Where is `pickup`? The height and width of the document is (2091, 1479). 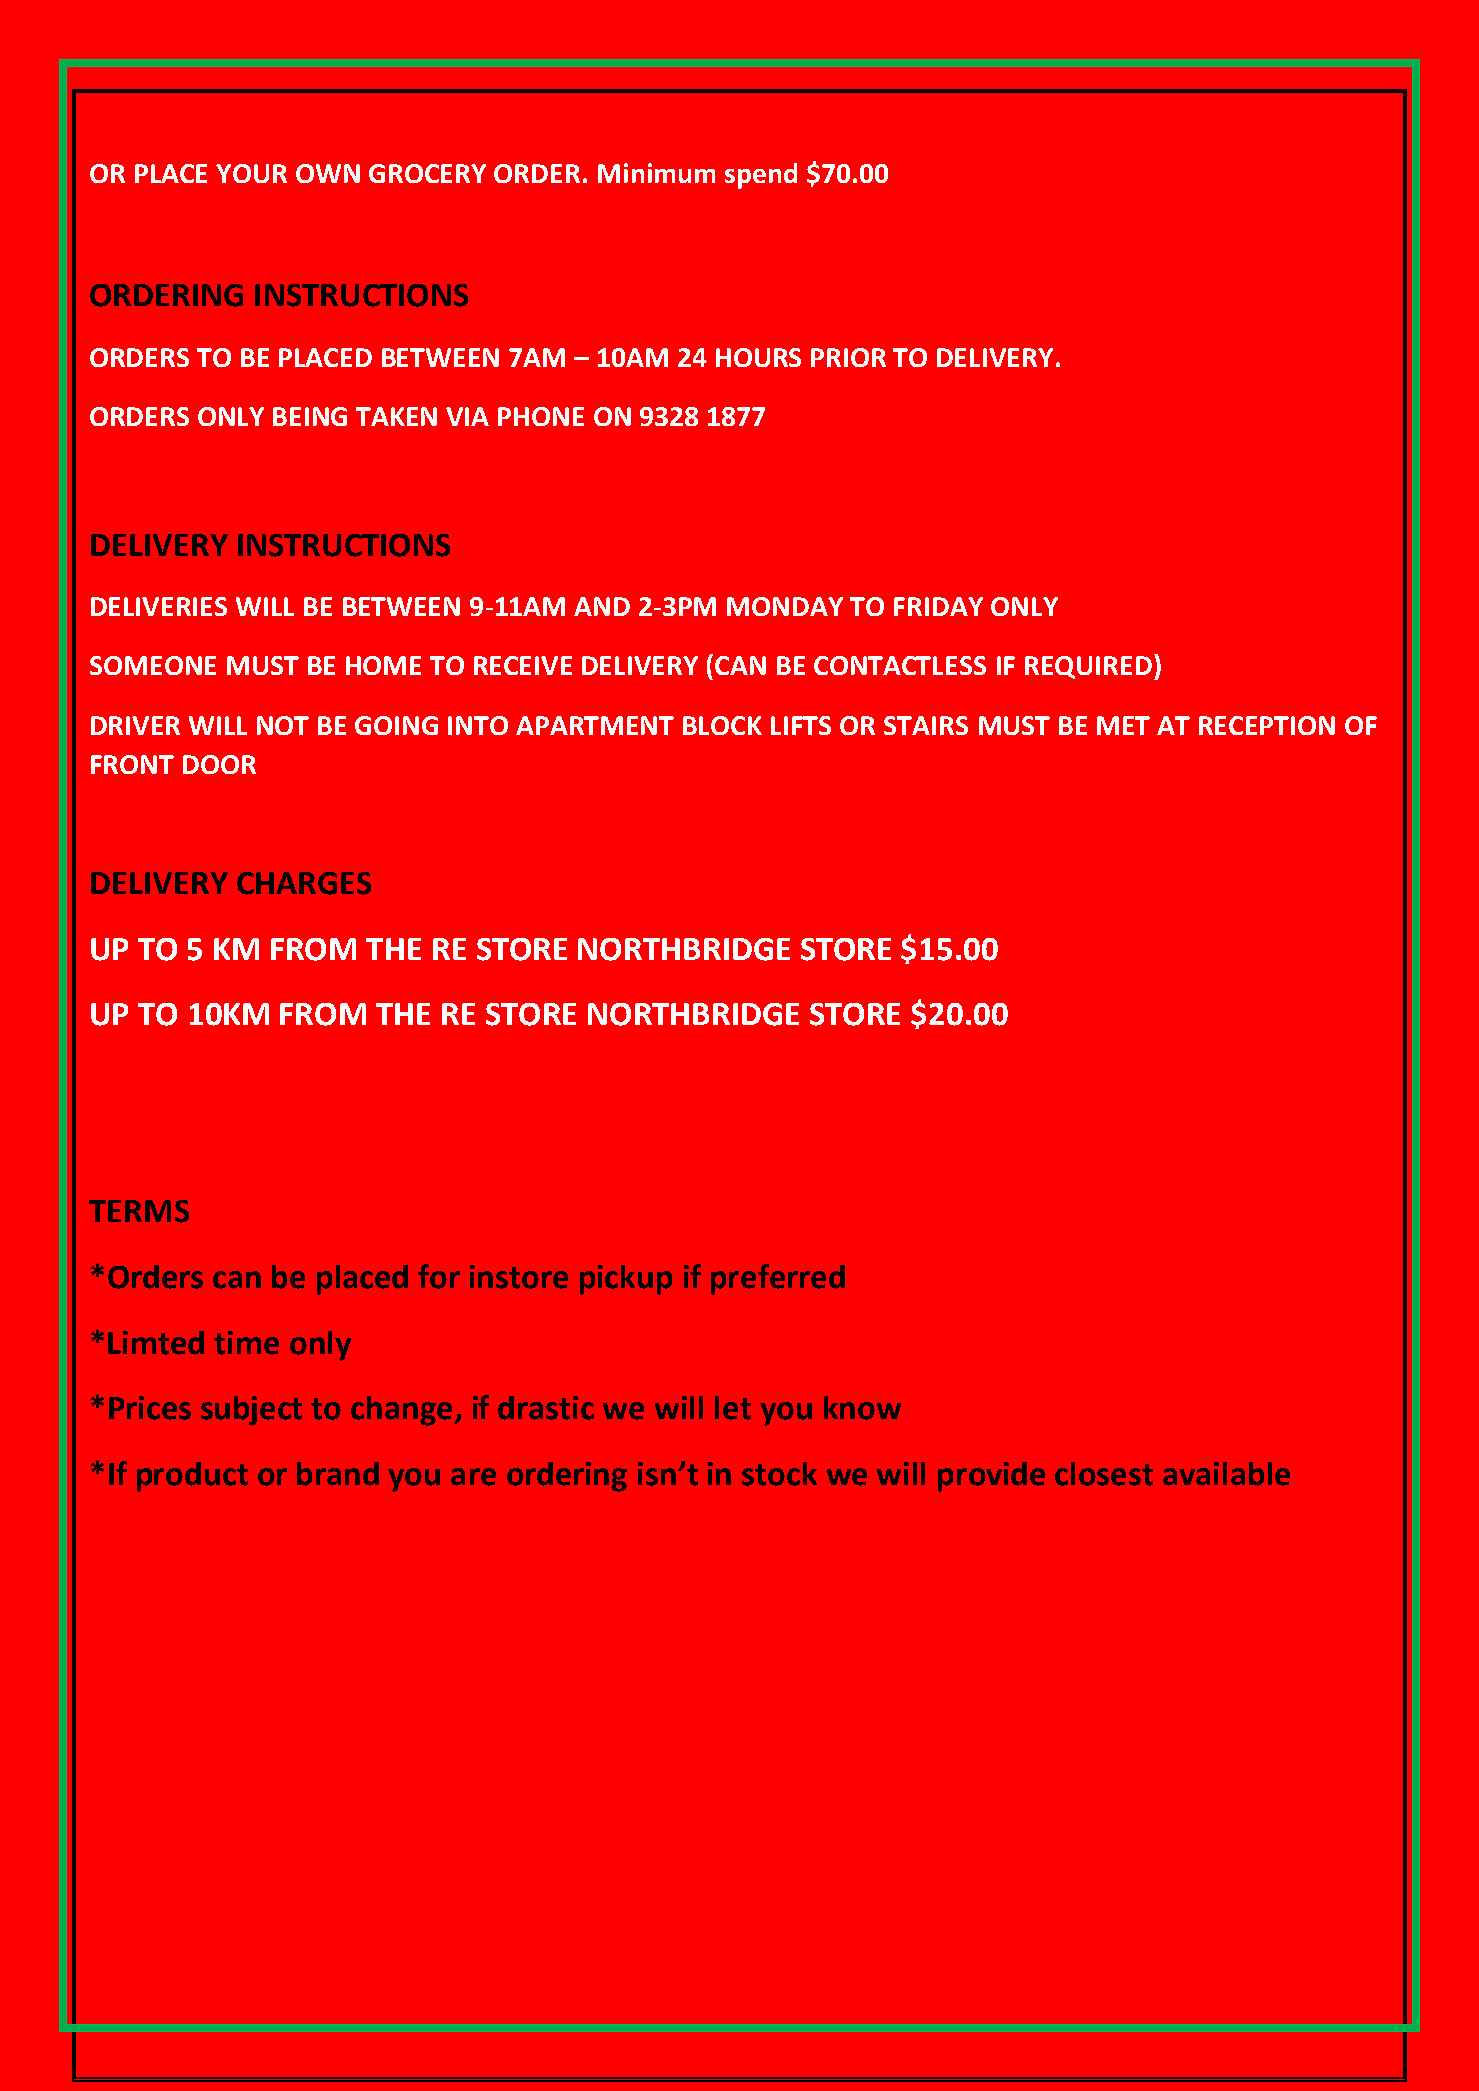 pickup is located at coordinates (626, 1280).
